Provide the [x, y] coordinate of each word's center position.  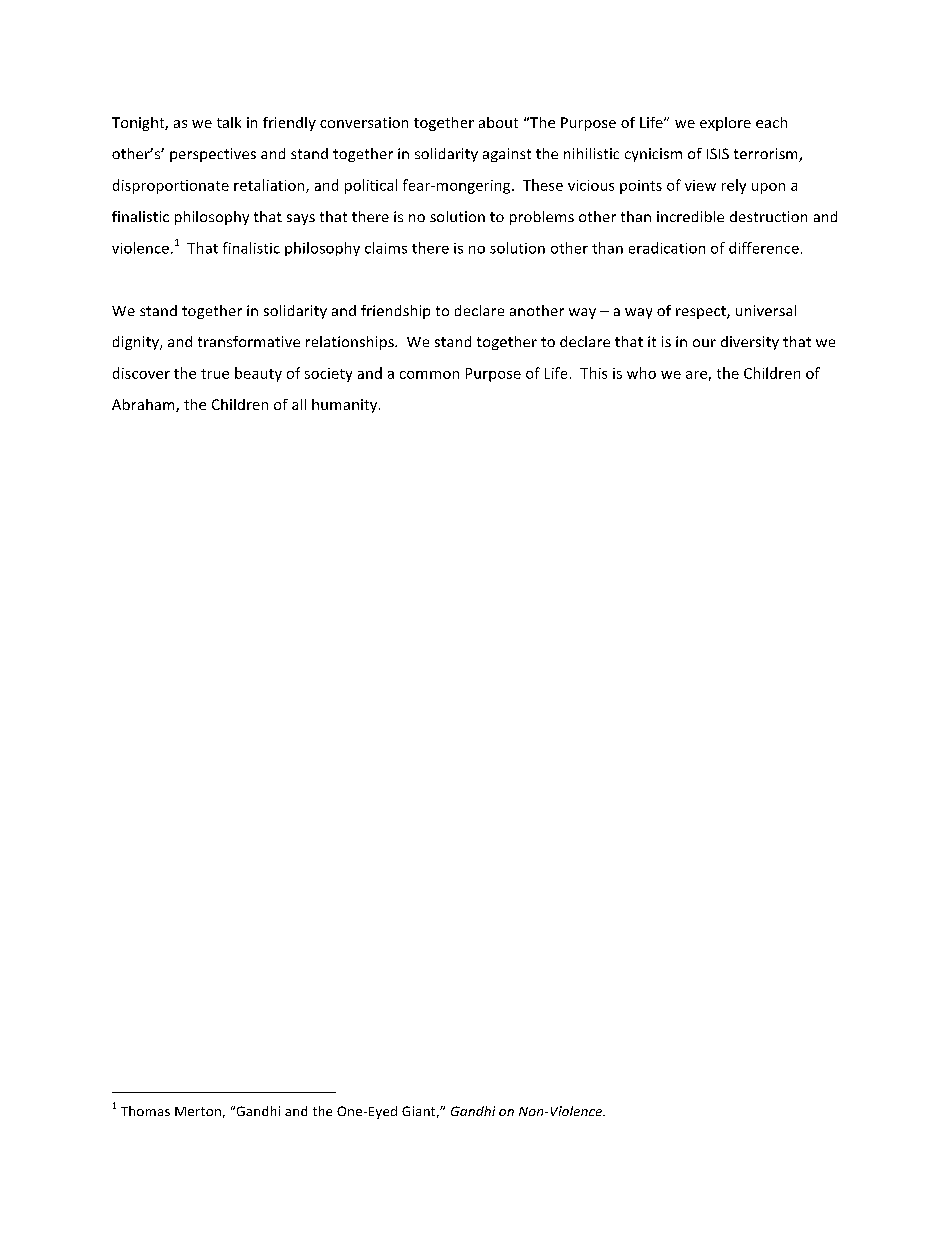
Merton [198, 1111]
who [641, 373]
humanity [346, 406]
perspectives [213, 155]
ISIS [718, 153]
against [507, 155]
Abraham [144, 405]
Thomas [145, 1111]
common [429, 375]
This [593, 373]
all [299, 404]
